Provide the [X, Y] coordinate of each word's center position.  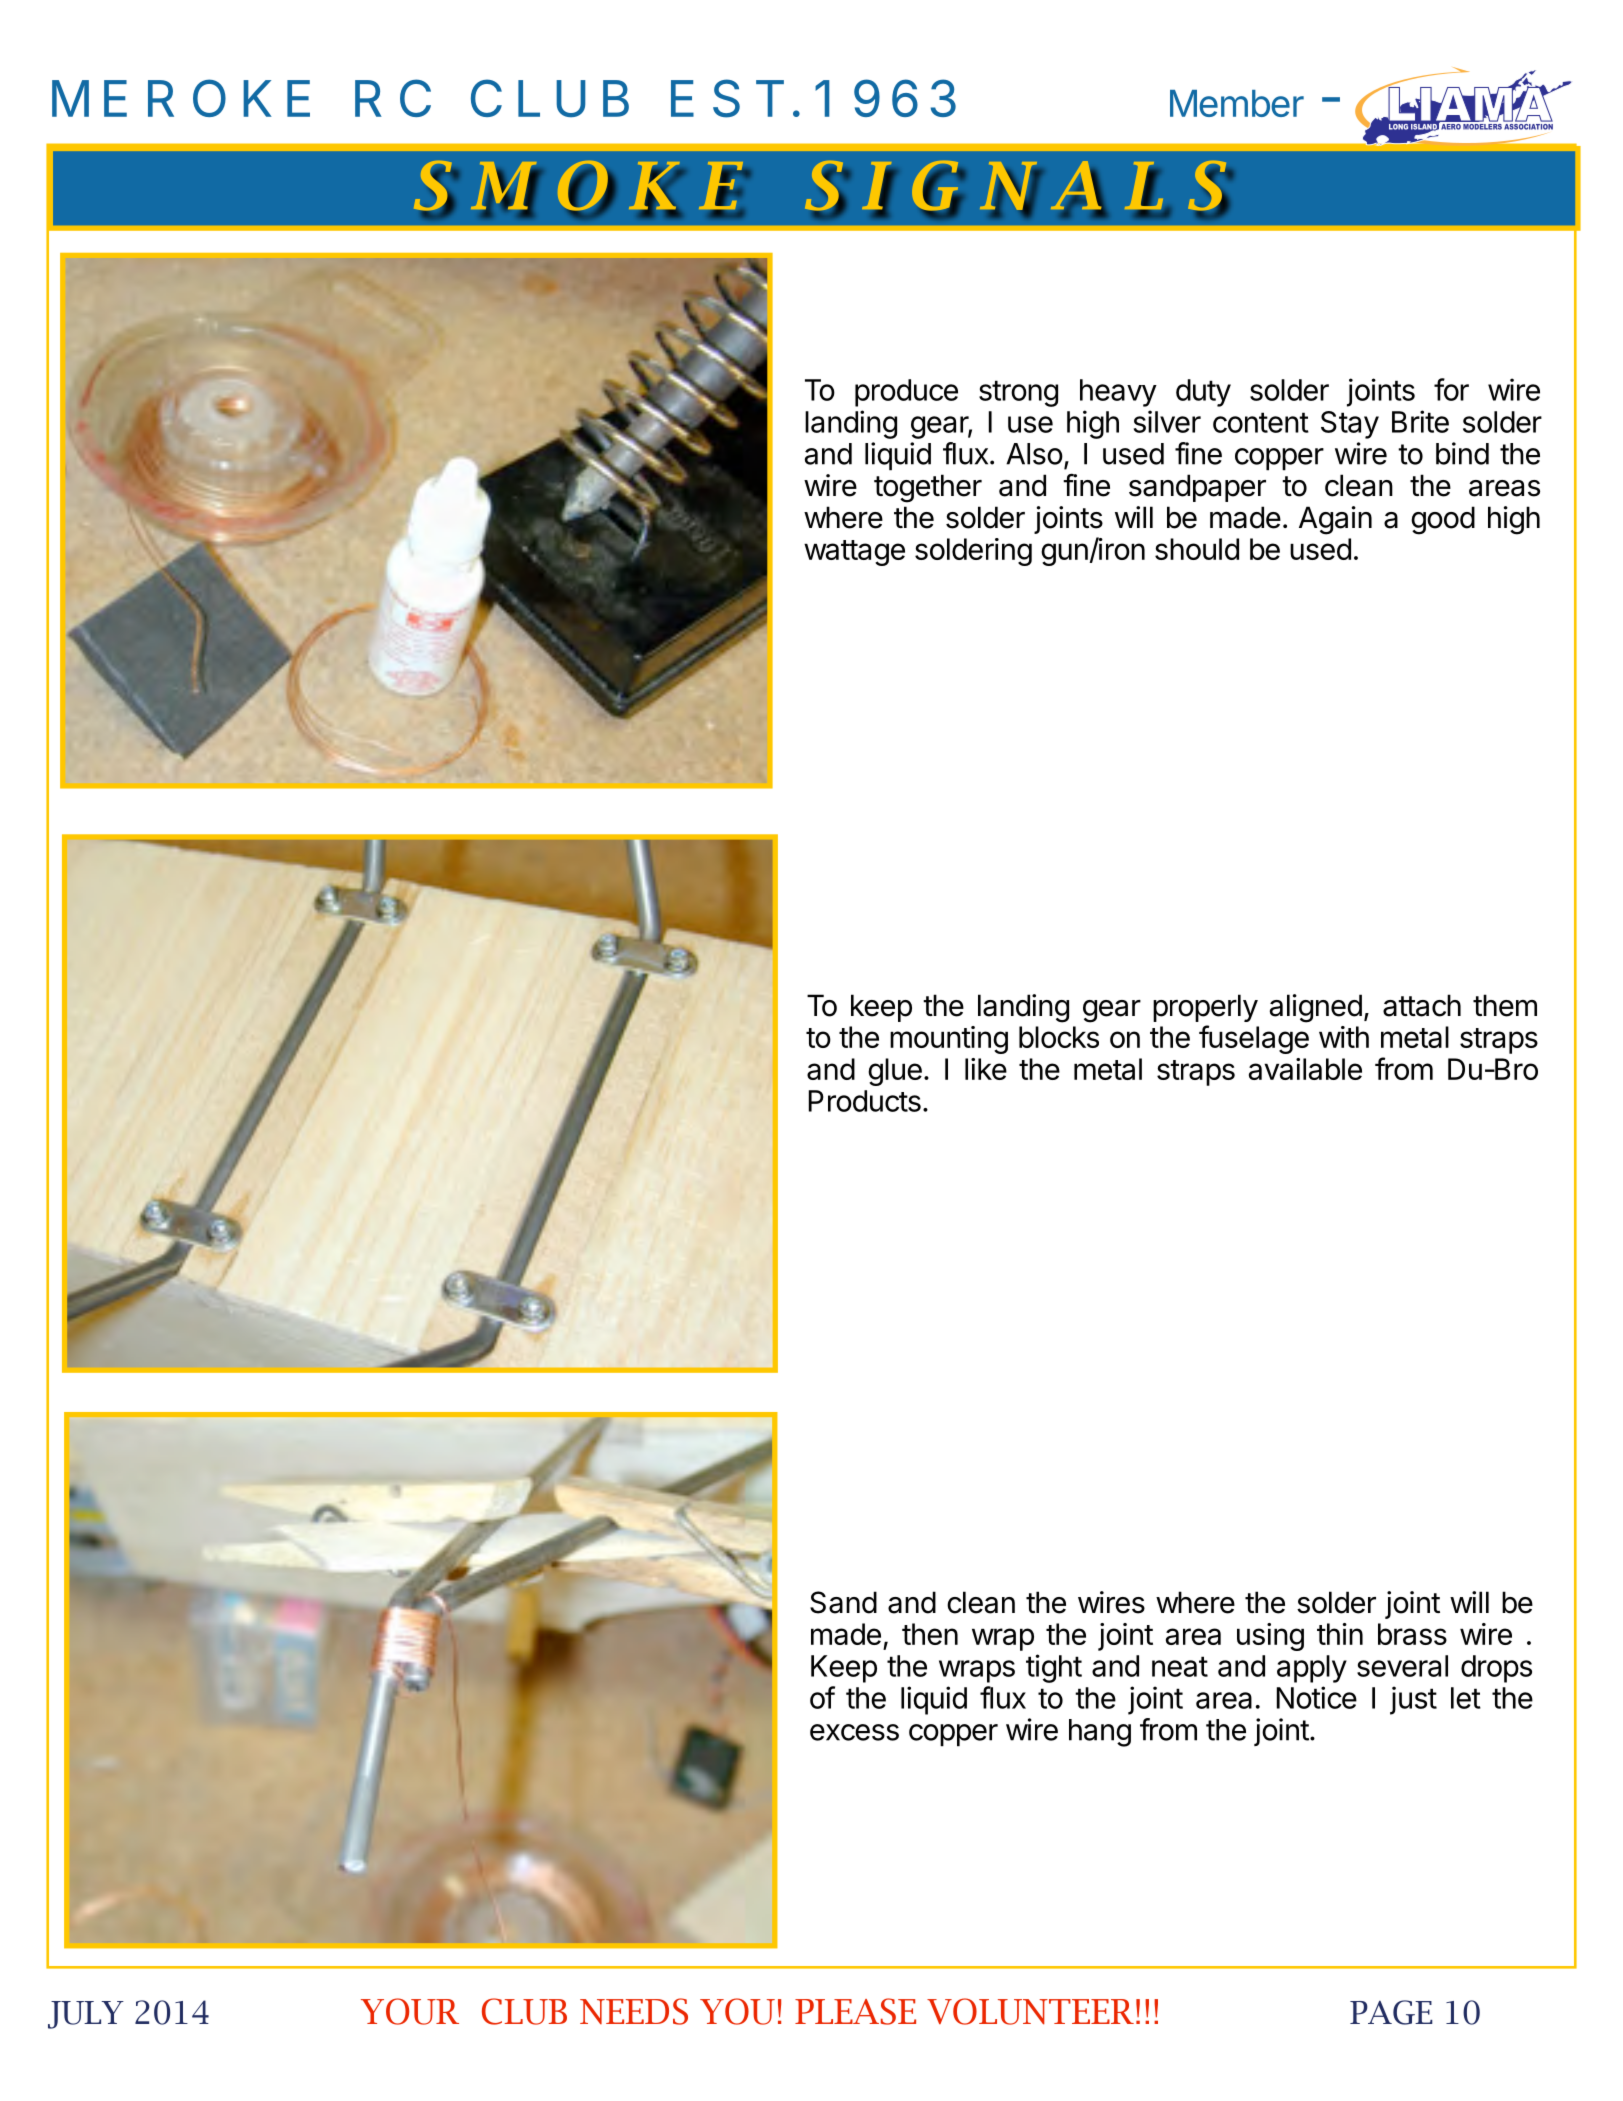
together [928, 488]
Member [1237, 103]
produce [906, 393]
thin [1340, 1634]
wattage [854, 553]
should [1197, 549]
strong [1018, 393]
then [930, 1634]
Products [865, 1101]
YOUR [410, 2011]
